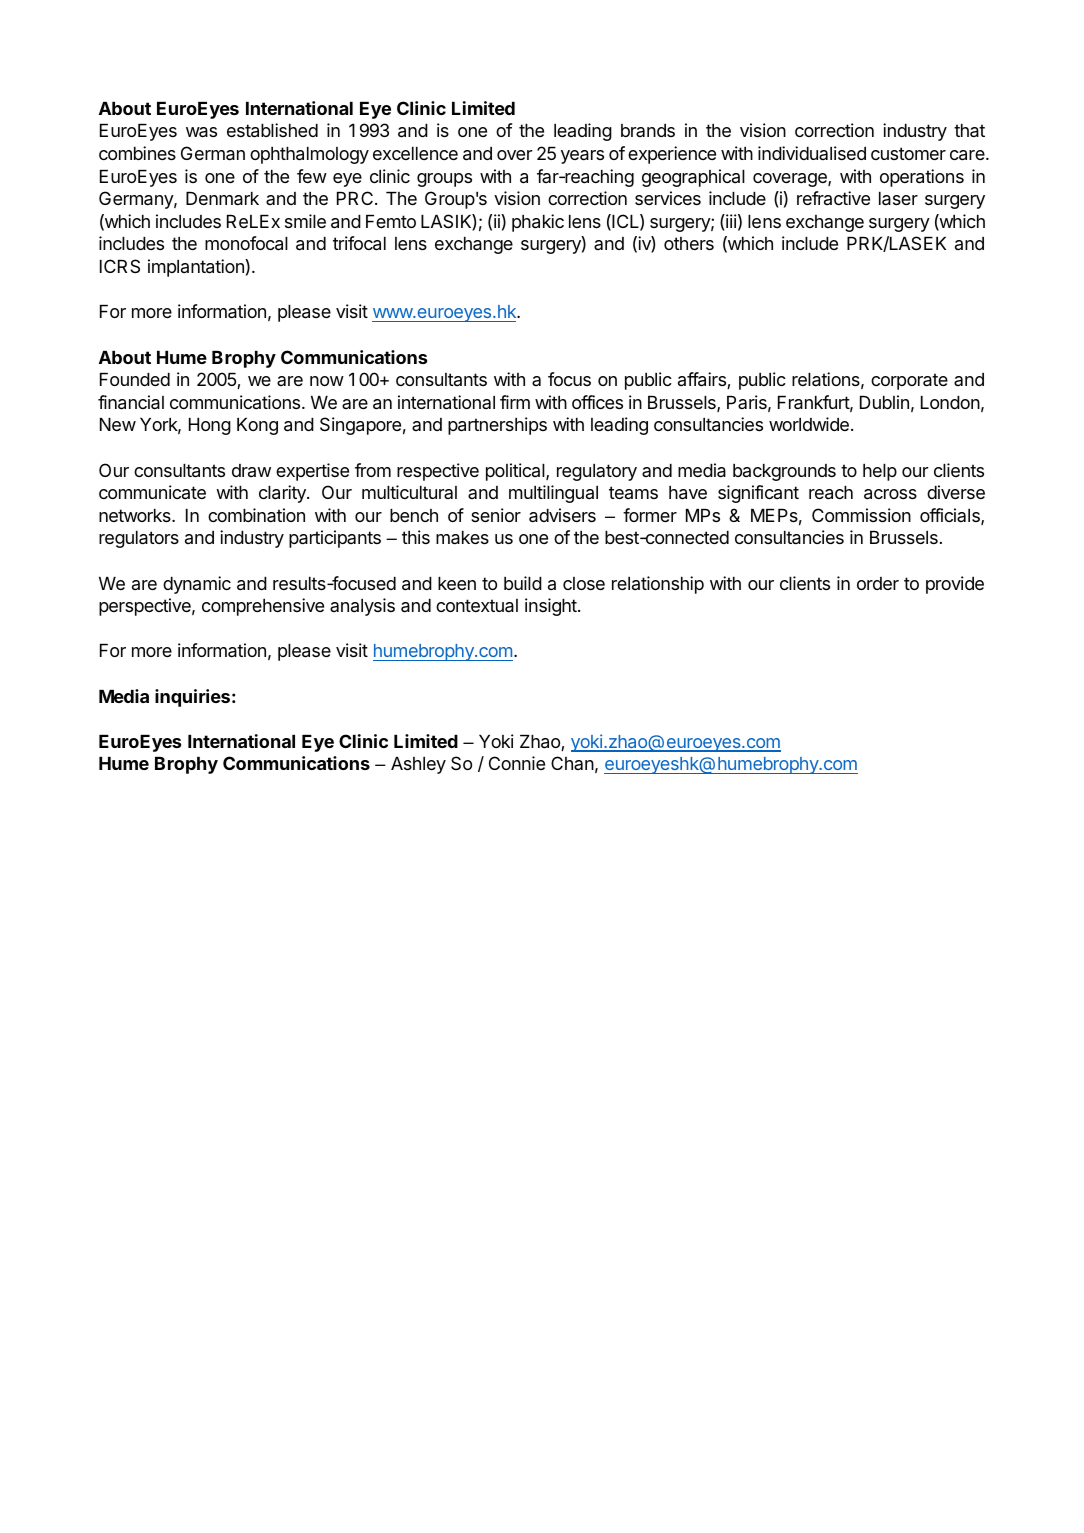  I want to click on years, so click(582, 157).
